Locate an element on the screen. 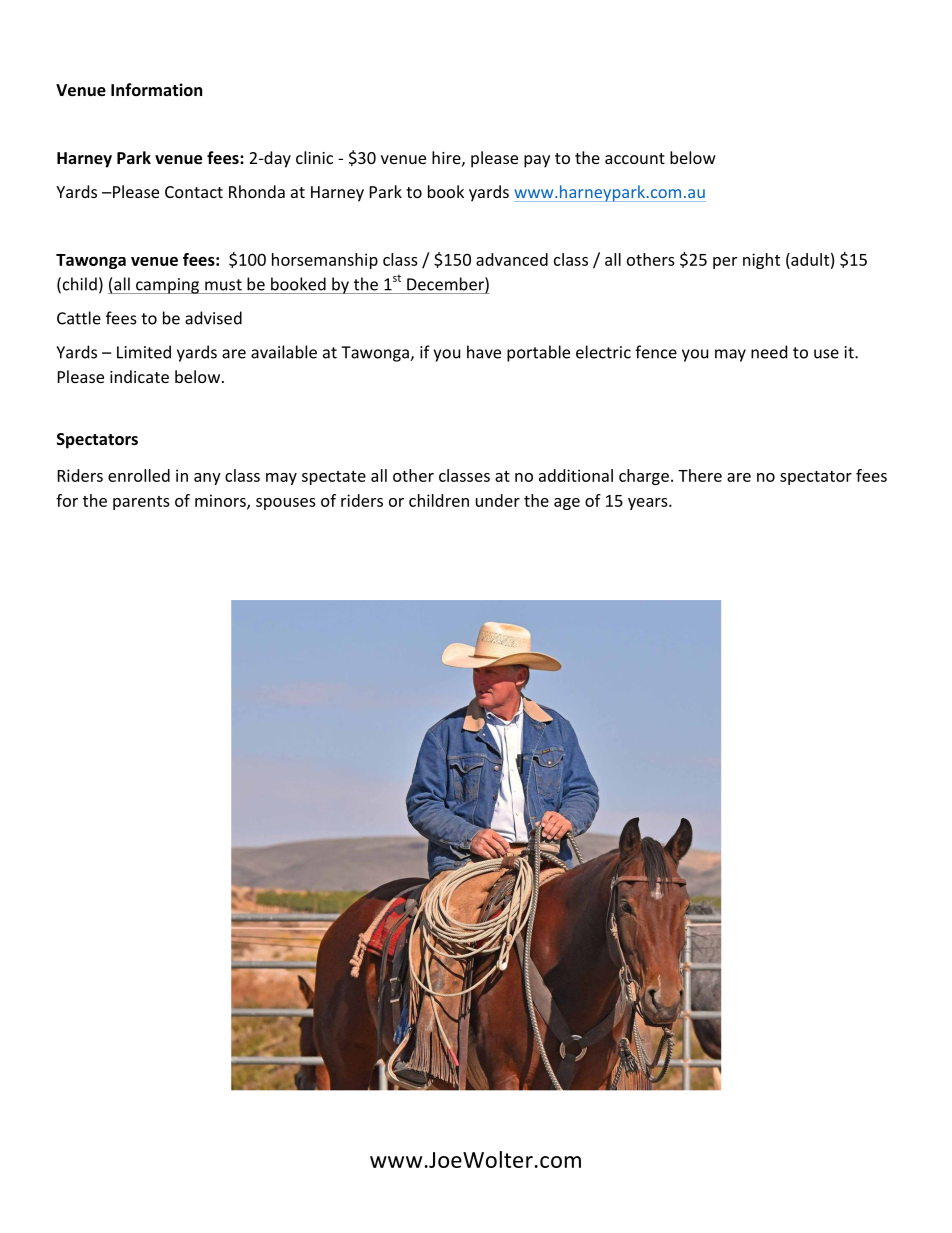 The image size is (952, 1233). Limited is located at coordinates (144, 352).
